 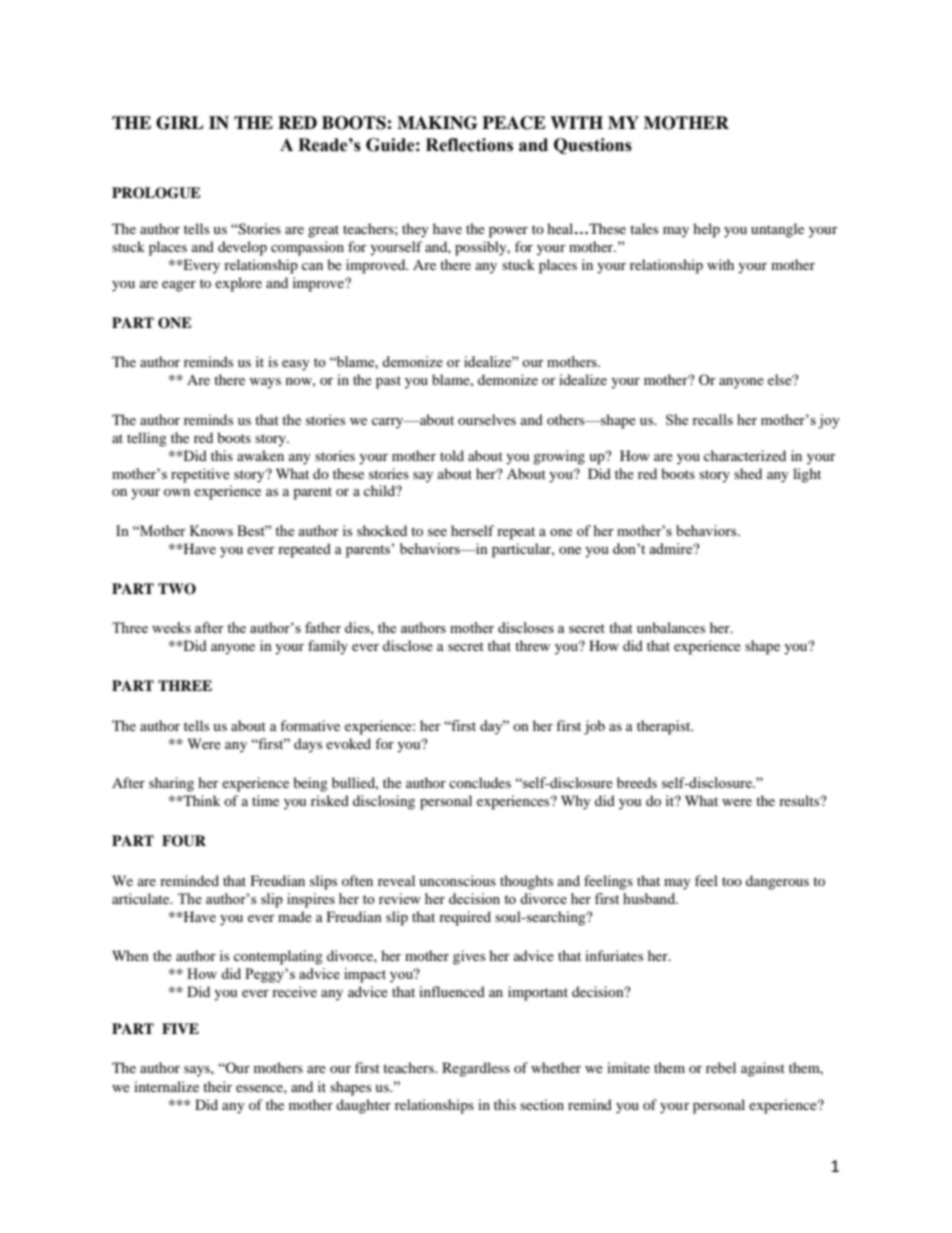 I want to click on concludes, so click(x=480, y=782).
